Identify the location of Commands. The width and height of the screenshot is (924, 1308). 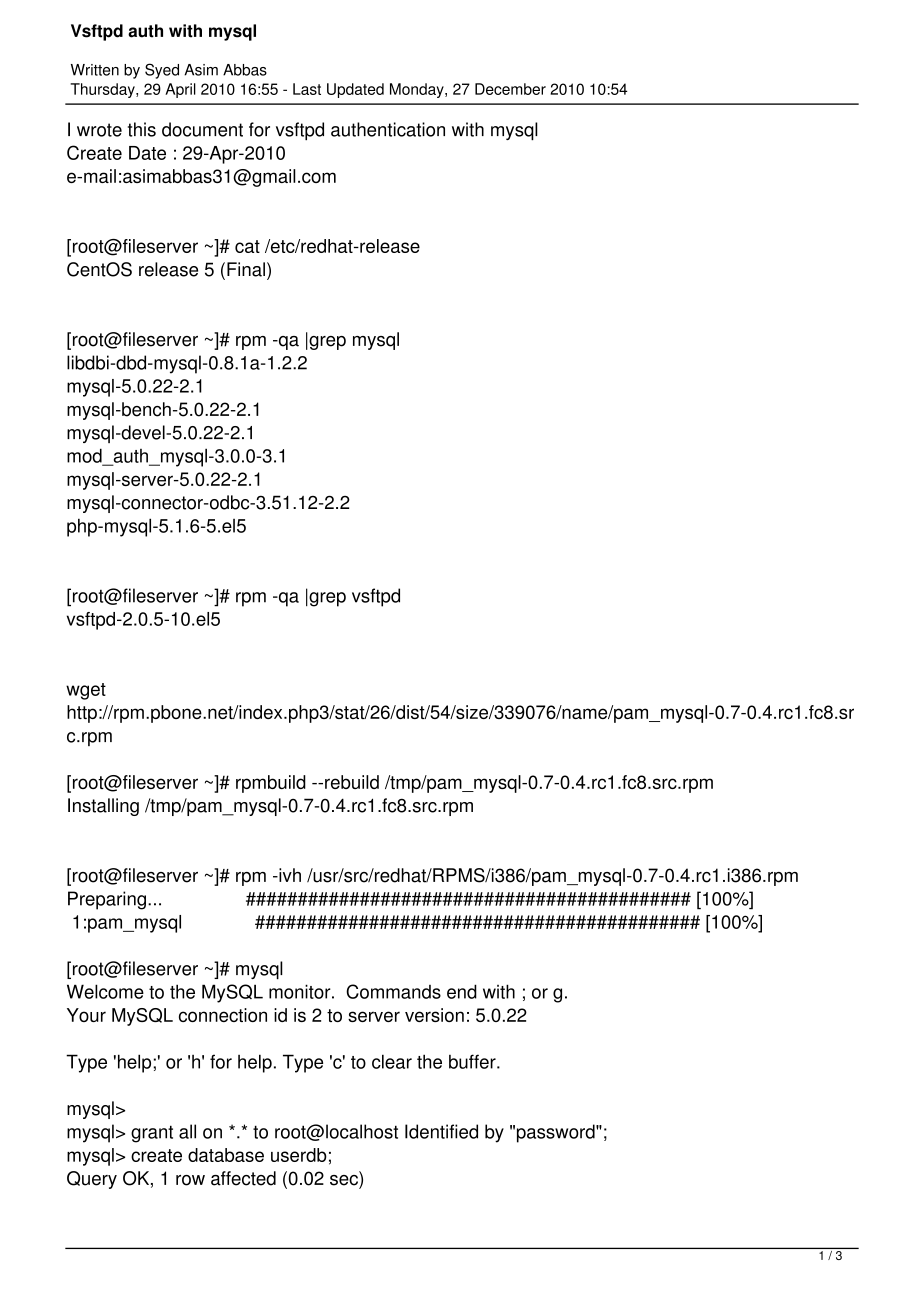
(393, 991).
